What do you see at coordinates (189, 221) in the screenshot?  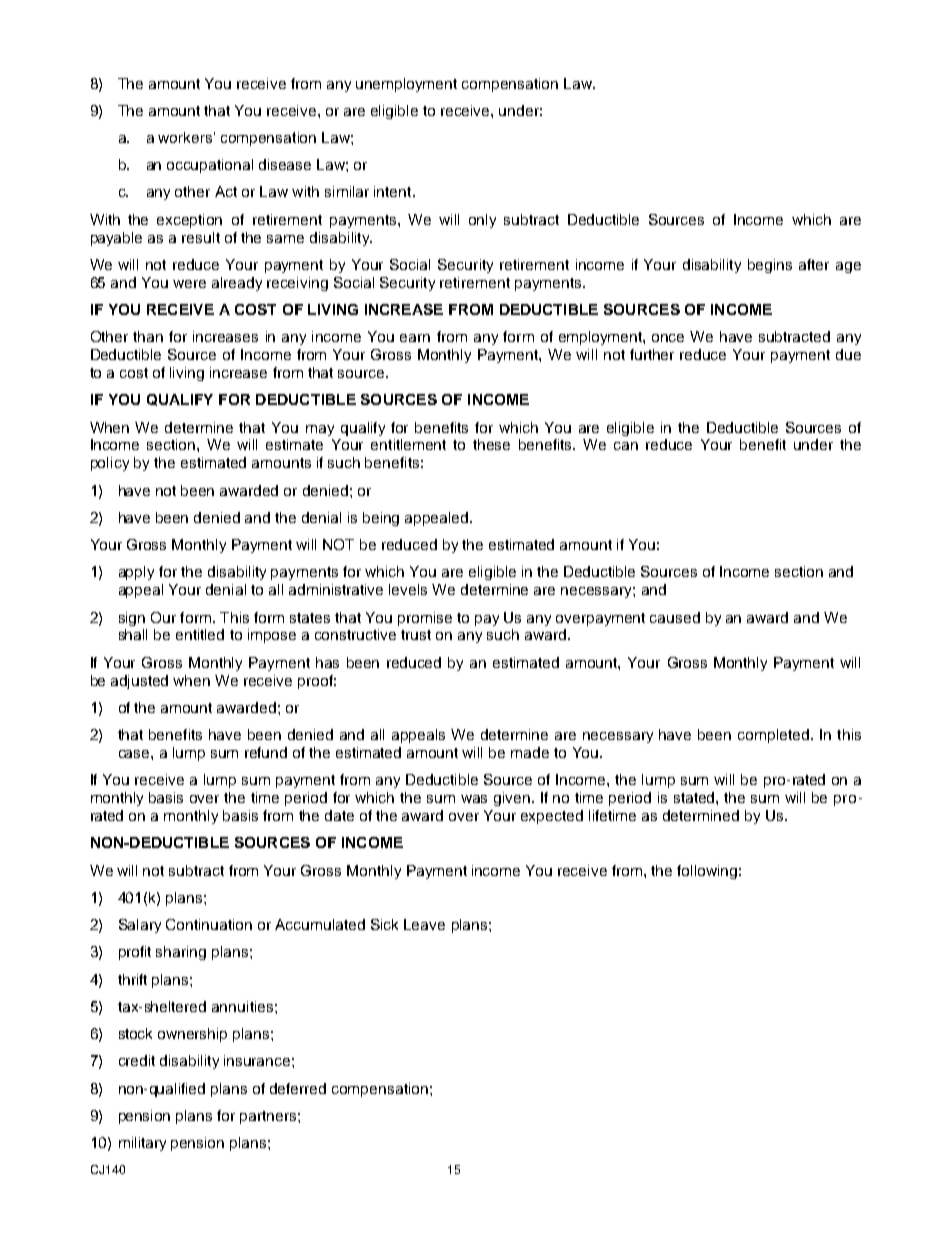 I see `exception` at bounding box center [189, 221].
